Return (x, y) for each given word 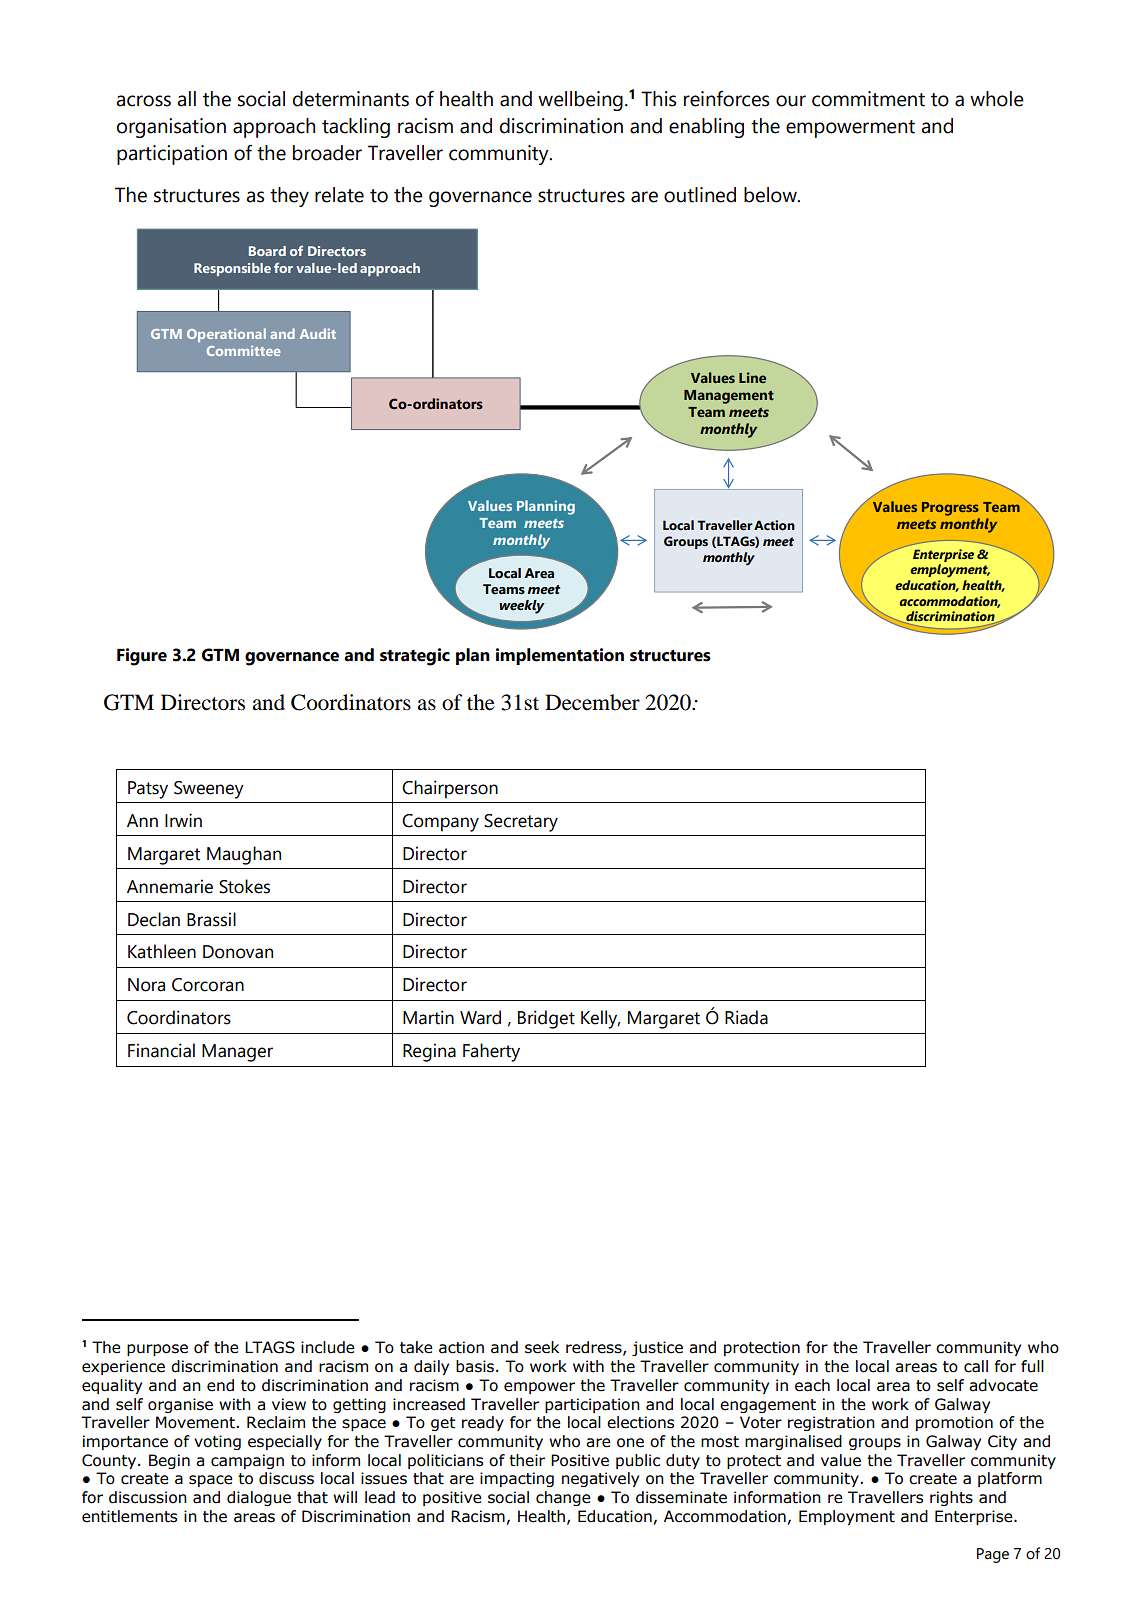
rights (951, 1498)
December (592, 702)
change (563, 1498)
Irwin (183, 820)
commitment (868, 99)
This (658, 99)
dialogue (259, 1498)
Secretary (521, 823)
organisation (171, 128)
